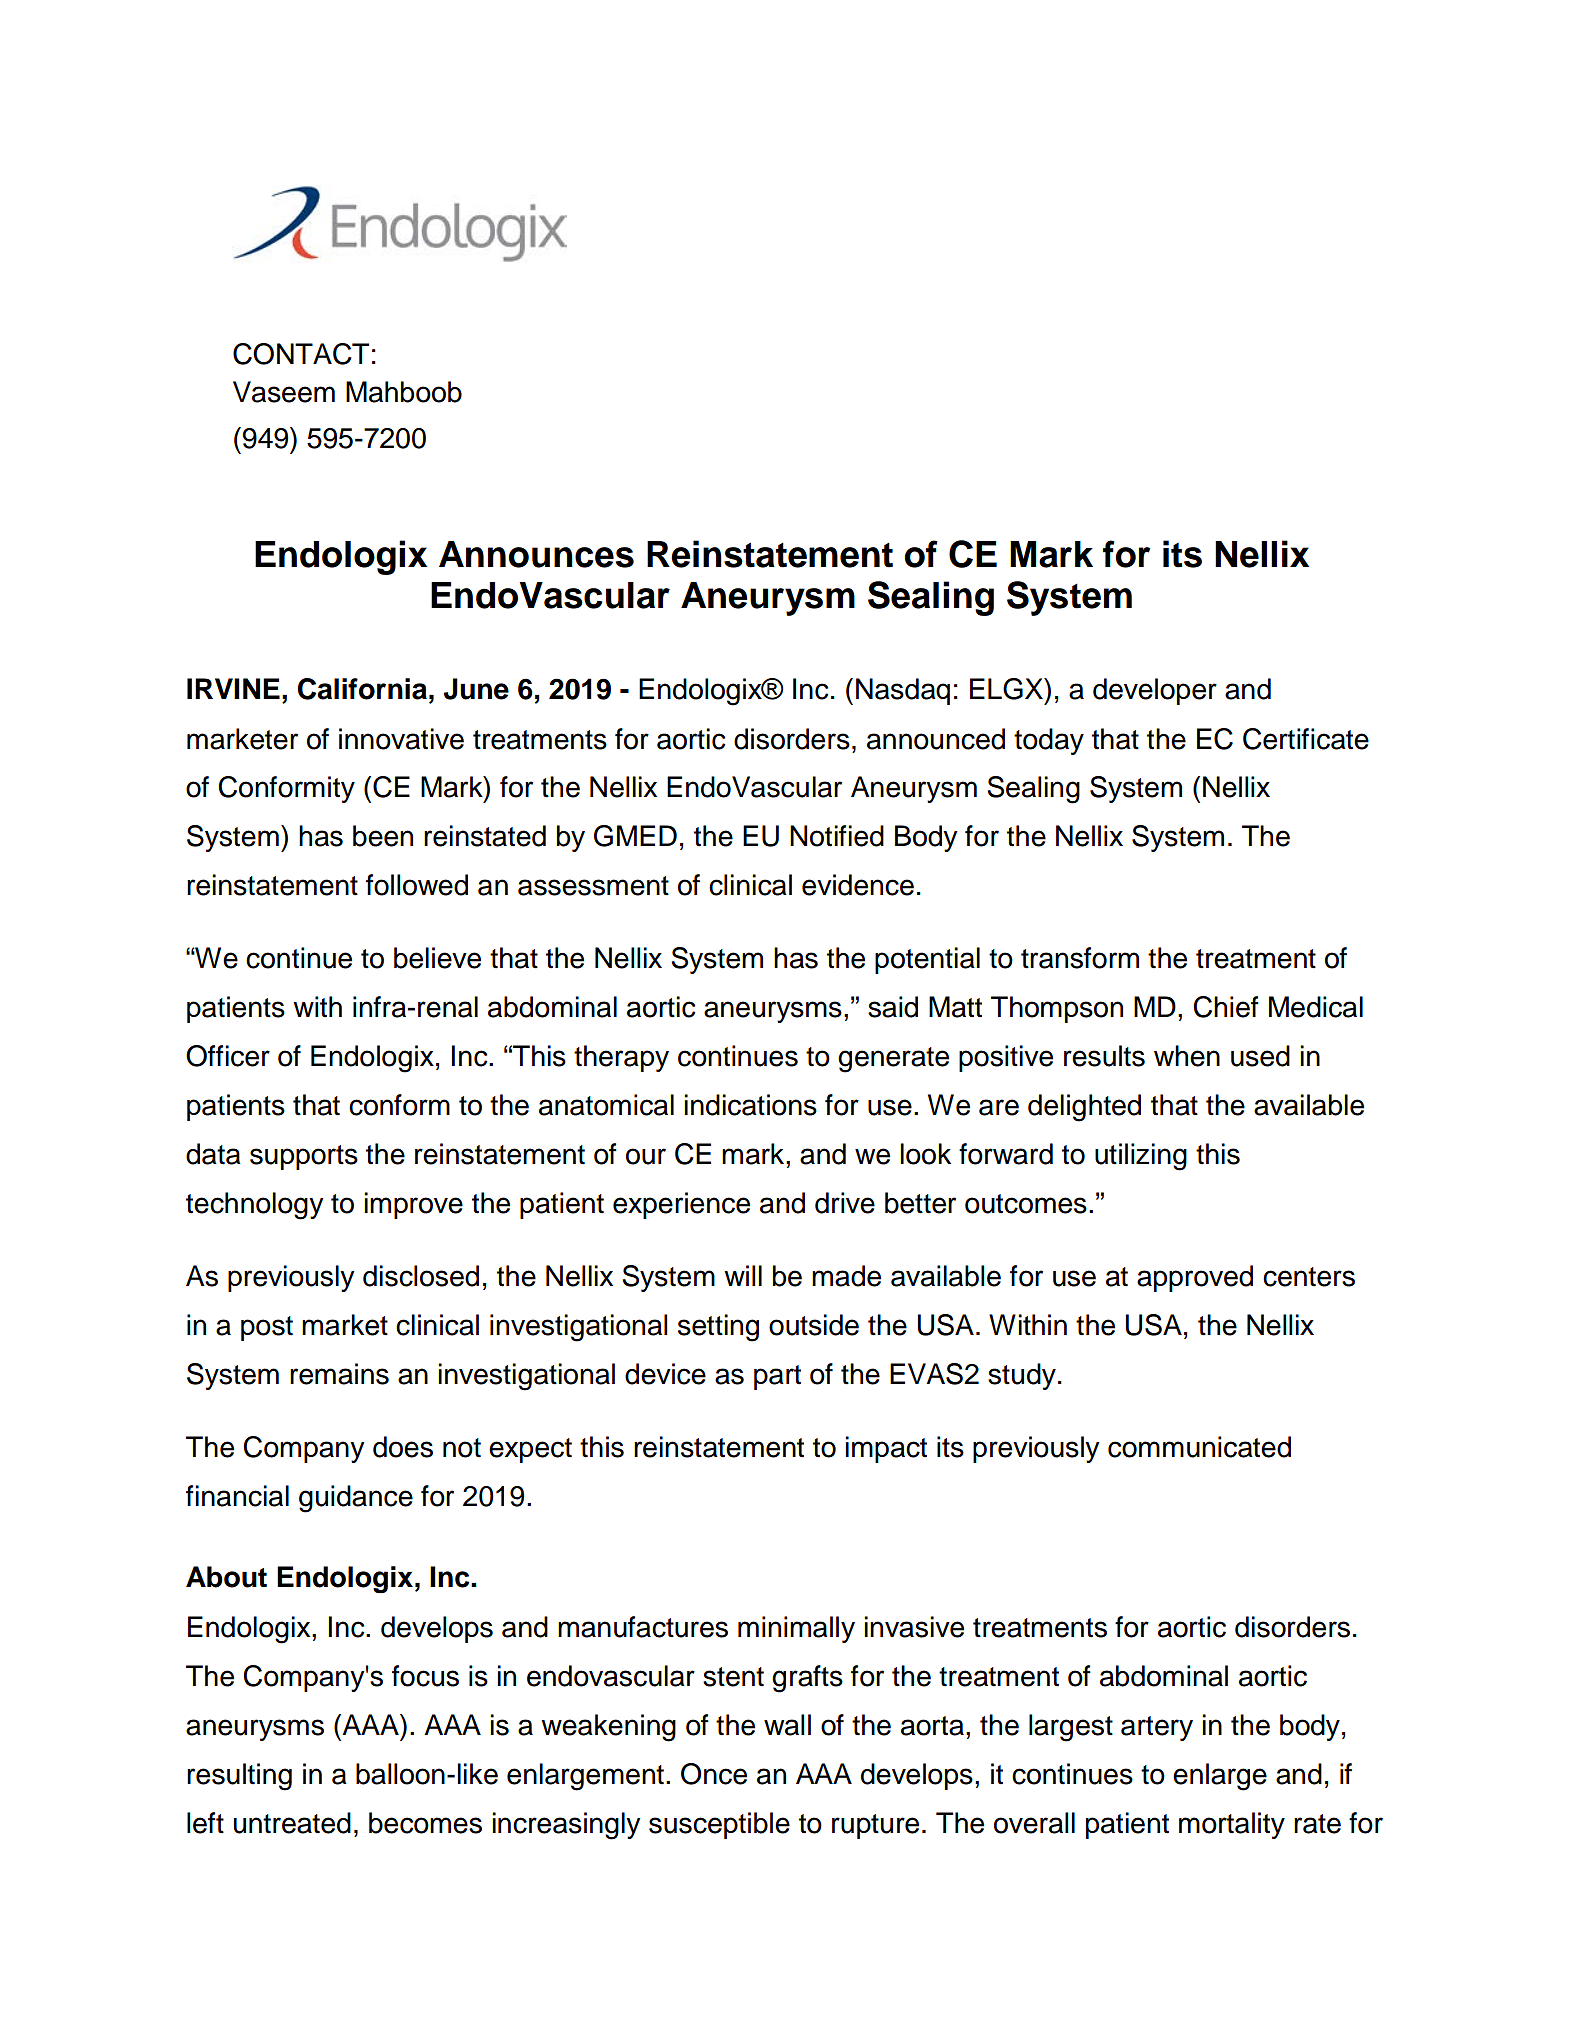 The height and width of the document is (2044, 1580). I want to click on developer, so click(1155, 691).
